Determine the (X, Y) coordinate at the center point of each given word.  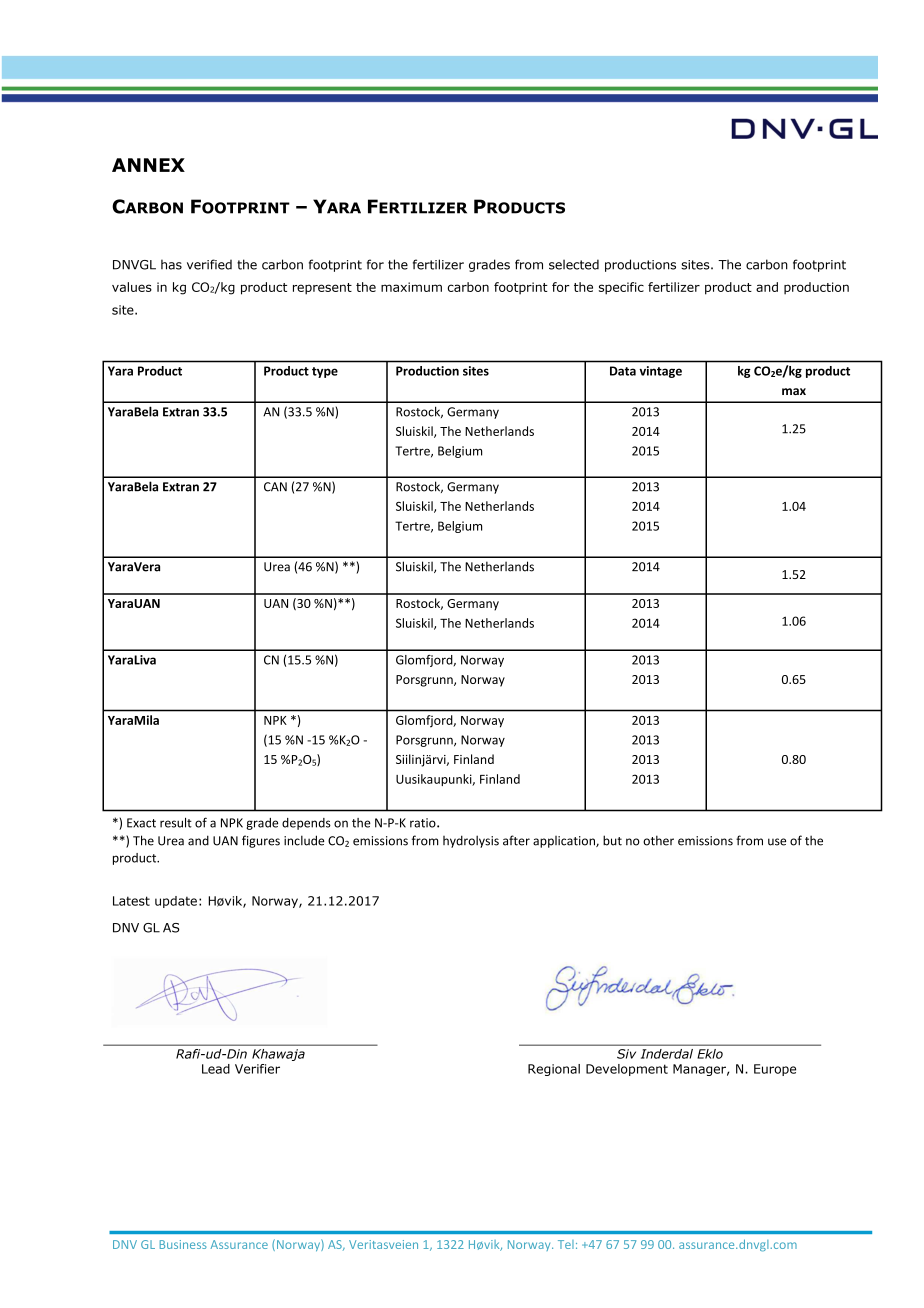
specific (621, 288)
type (325, 372)
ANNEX (148, 165)
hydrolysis (471, 841)
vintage (660, 372)
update (176, 902)
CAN (275, 487)
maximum (411, 287)
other (658, 840)
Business (183, 1244)
